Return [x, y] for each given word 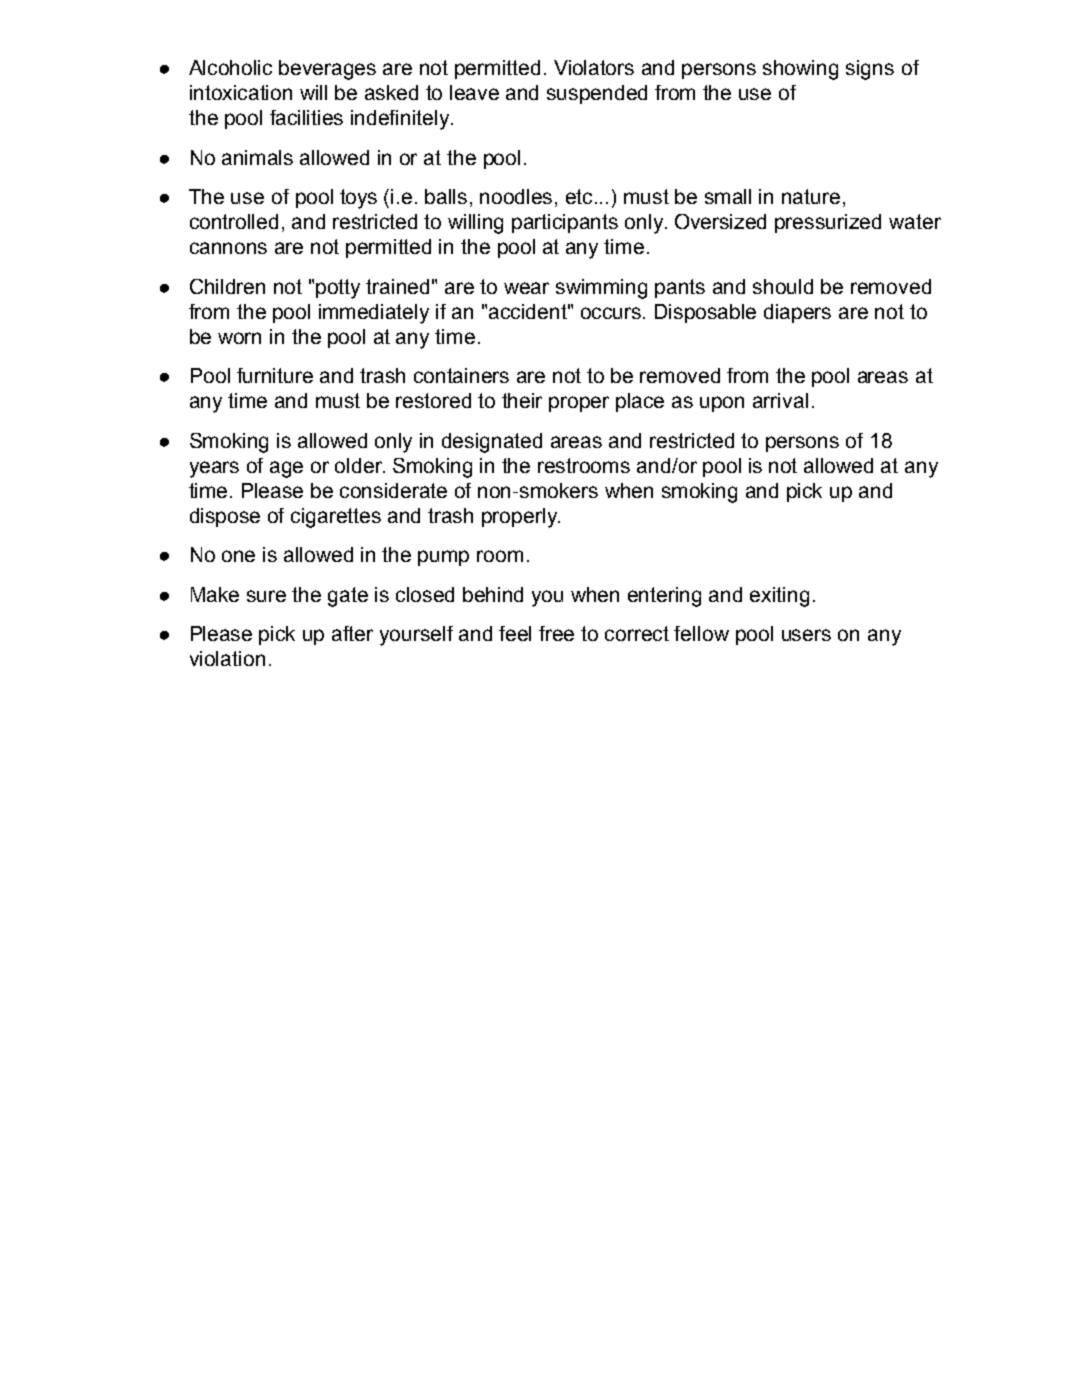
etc [581, 196]
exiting [779, 597]
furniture [275, 375]
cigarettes [336, 518]
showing [800, 70]
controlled [234, 221]
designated [492, 443]
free [556, 633]
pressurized [828, 223]
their [522, 400]
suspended [597, 94]
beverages [327, 70]
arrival [780, 400]
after [352, 633]
